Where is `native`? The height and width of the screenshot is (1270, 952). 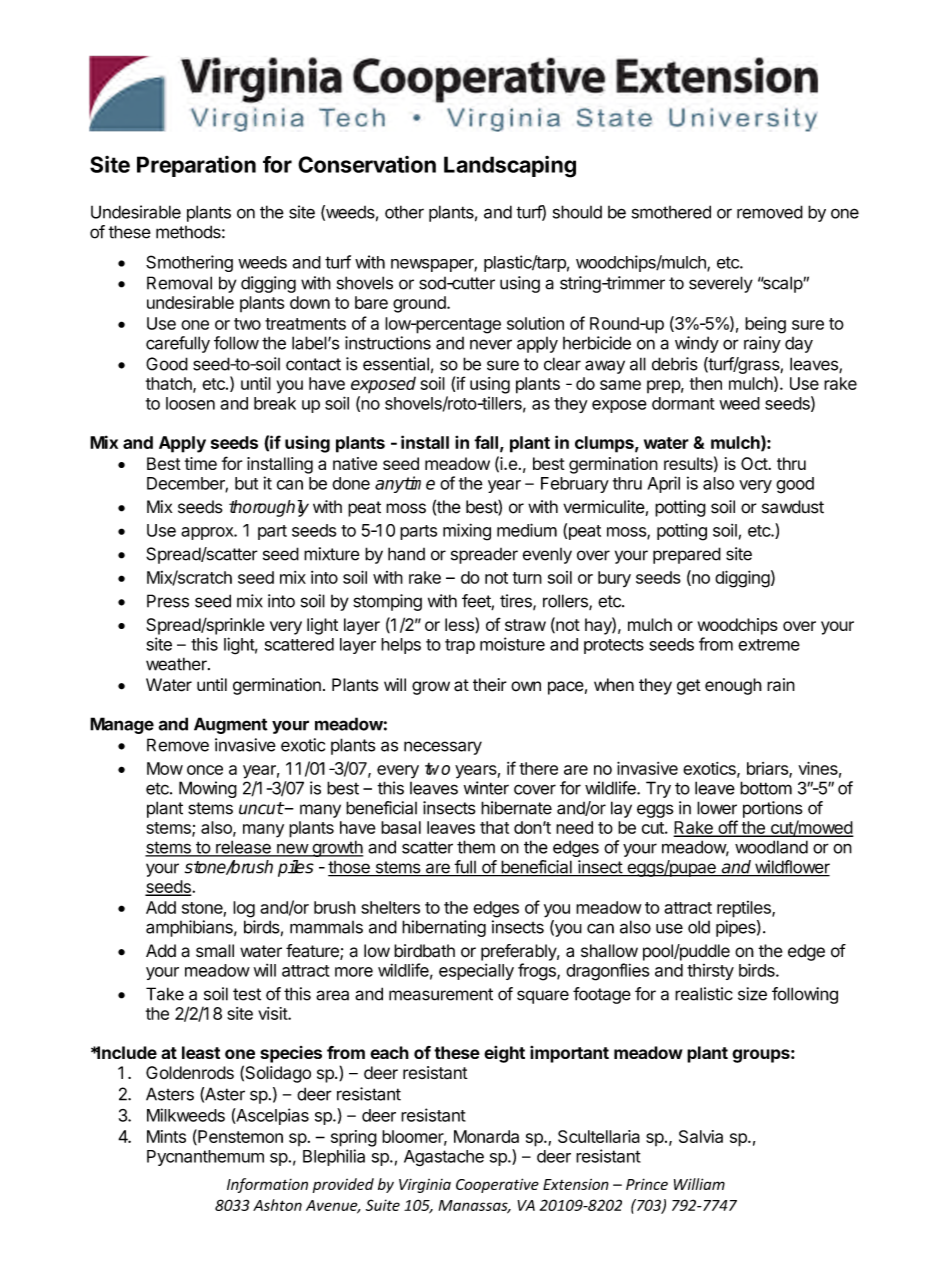 native is located at coordinates (355, 463).
